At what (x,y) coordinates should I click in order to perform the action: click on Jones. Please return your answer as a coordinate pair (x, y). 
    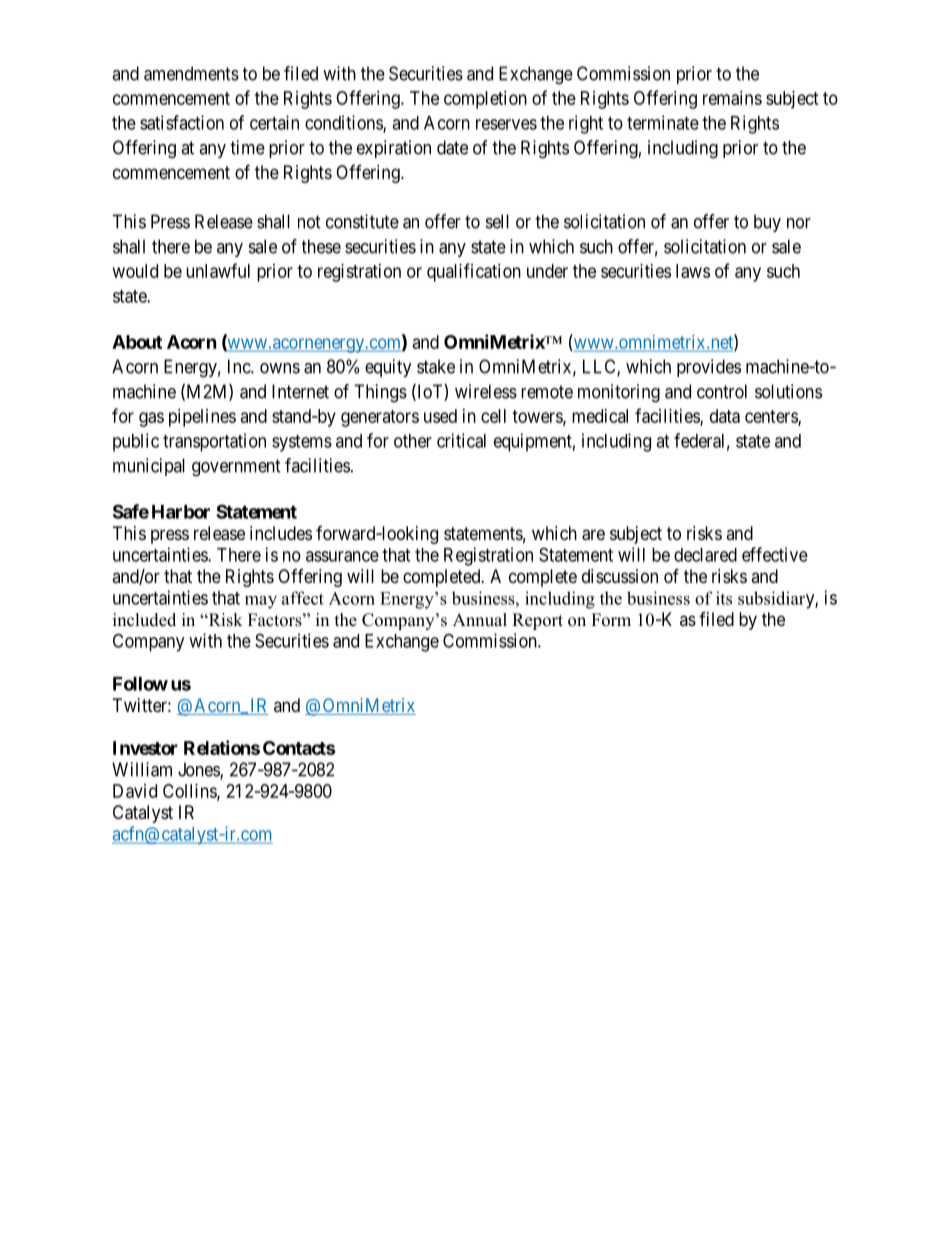
    Looking at the image, I should click on (199, 770).
